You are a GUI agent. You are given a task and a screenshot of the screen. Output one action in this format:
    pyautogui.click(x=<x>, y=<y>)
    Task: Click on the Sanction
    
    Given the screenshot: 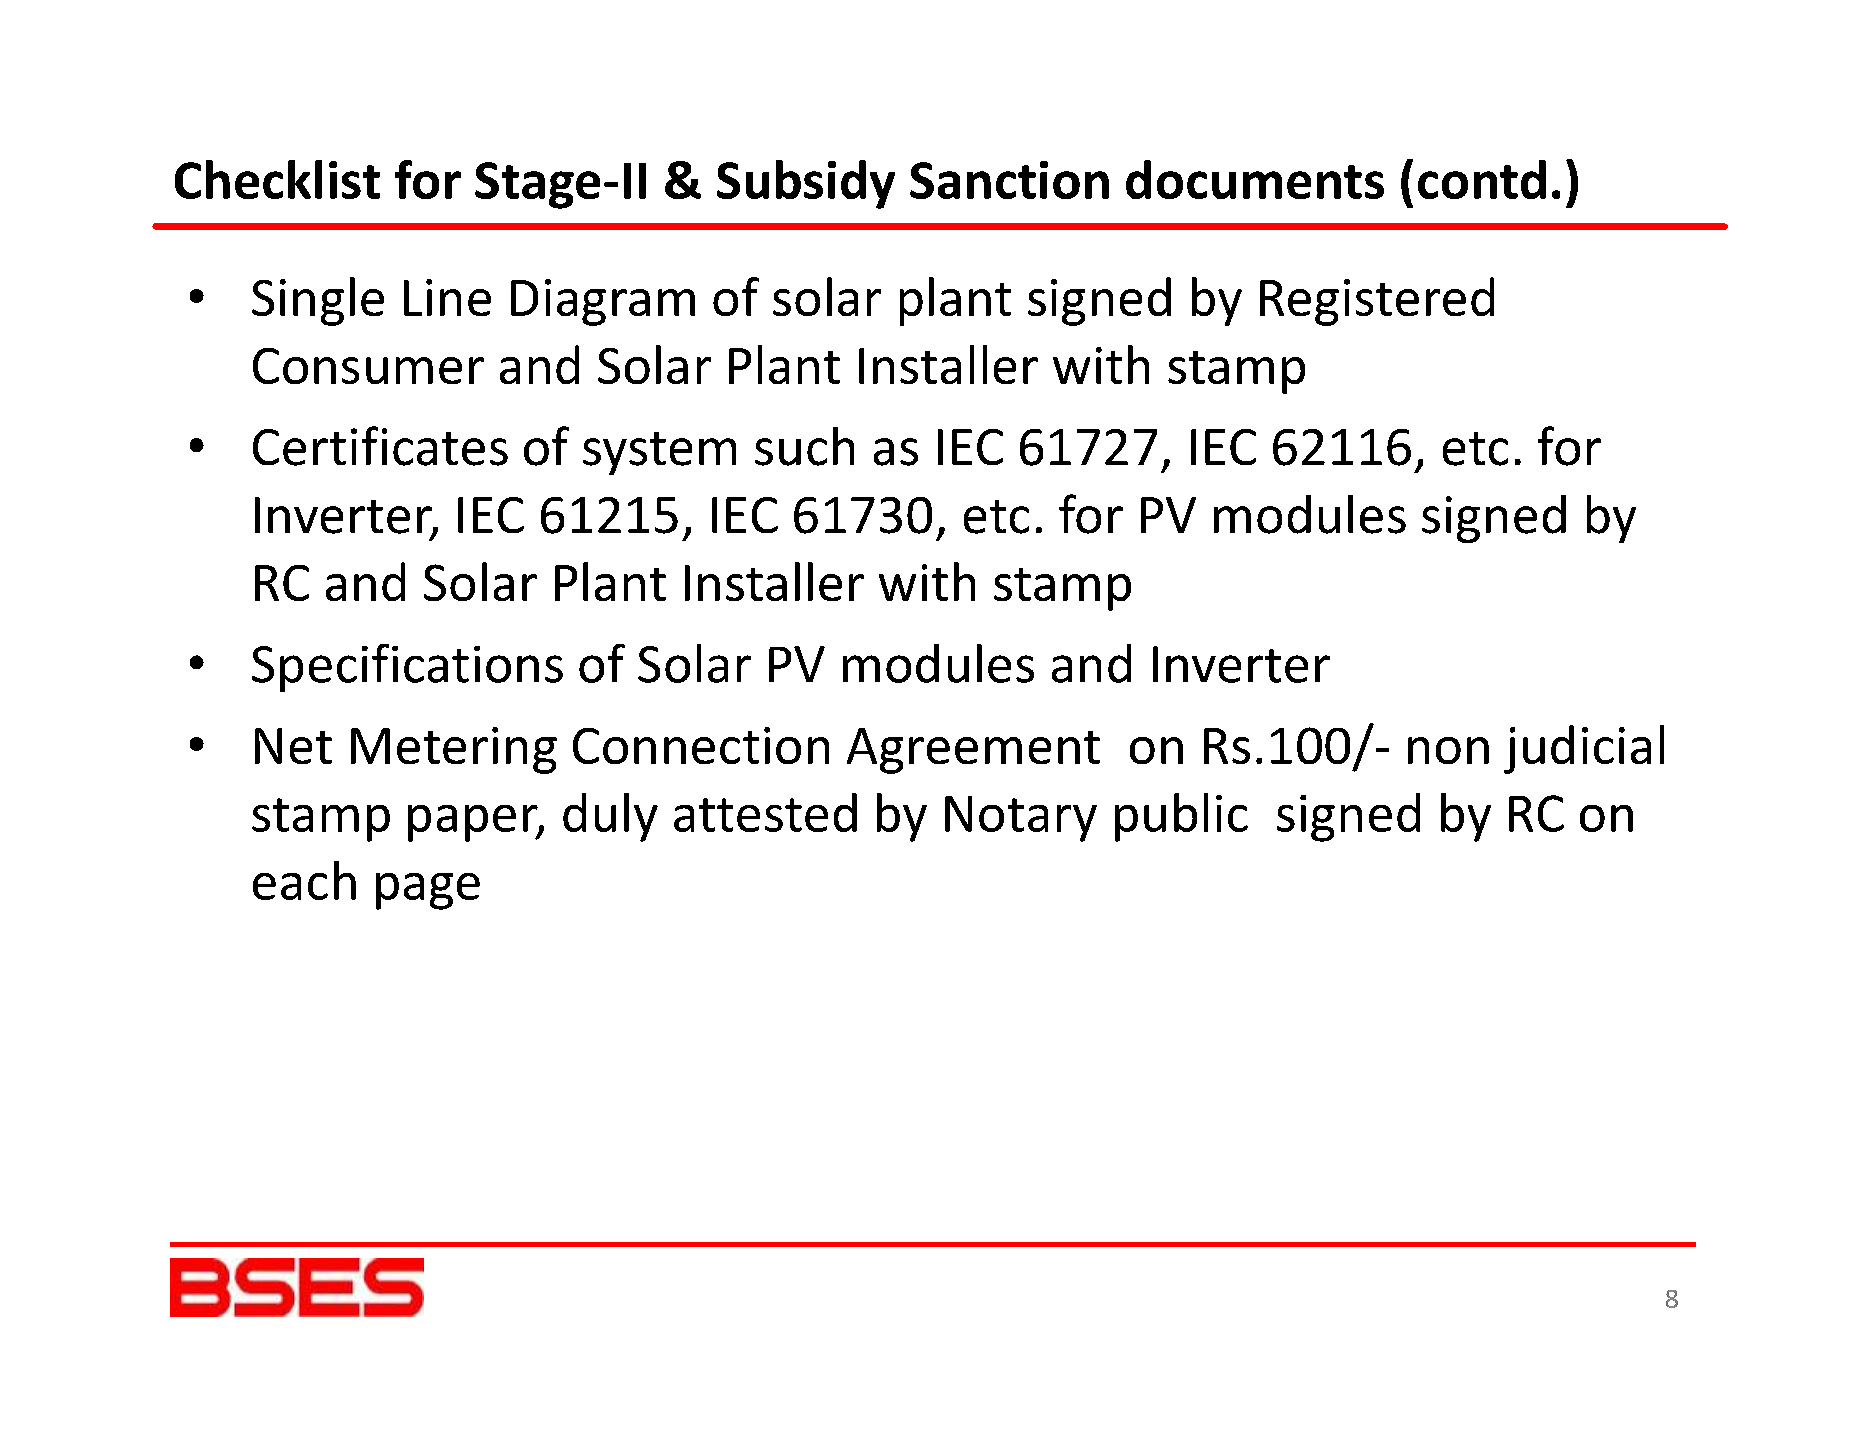 What is the action you would take?
    pyautogui.click(x=1009, y=180)
